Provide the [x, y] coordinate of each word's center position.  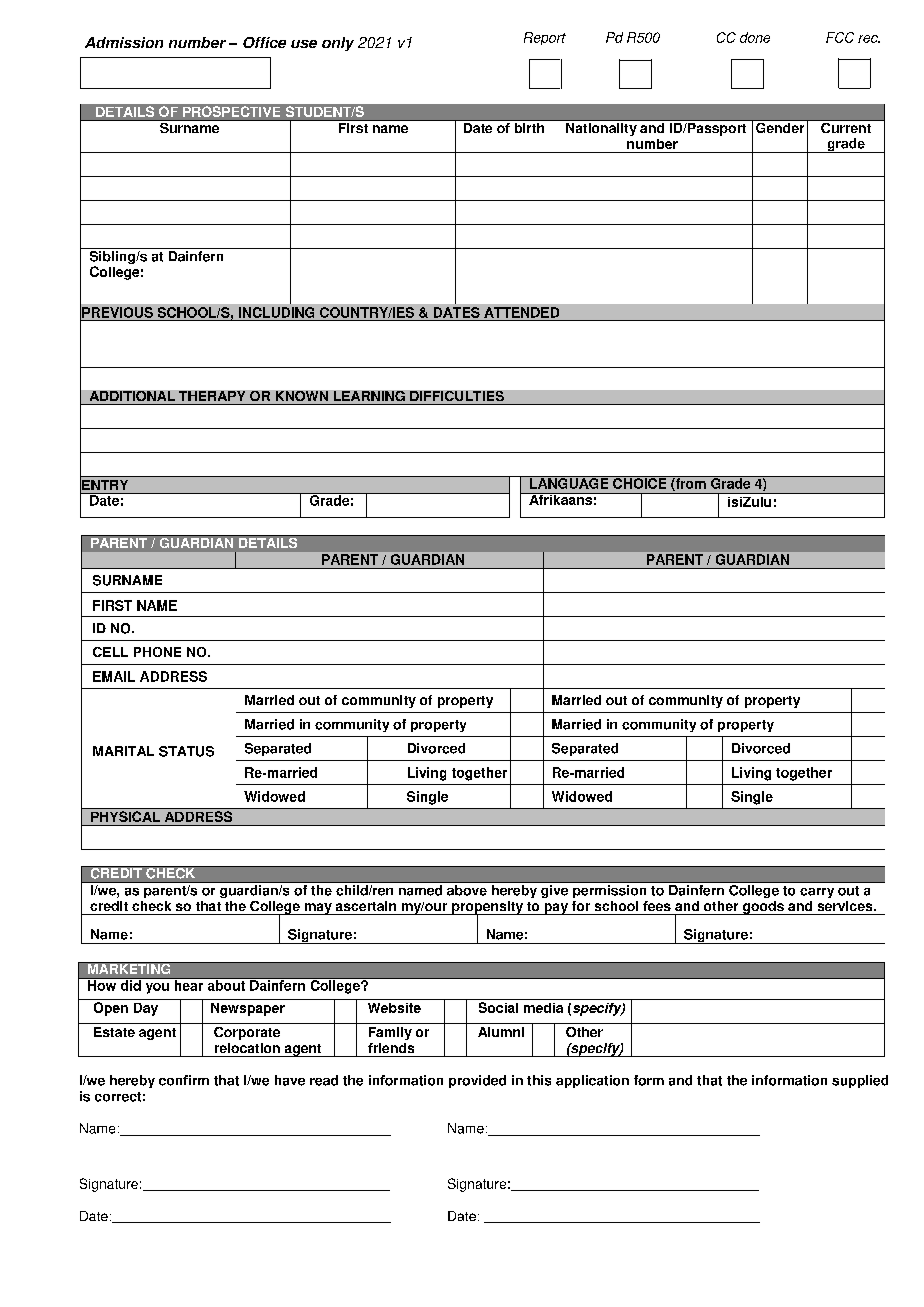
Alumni [501, 1032]
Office [264, 42]
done [755, 37]
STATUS [186, 751]
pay [556, 909]
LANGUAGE [569, 482]
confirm [184, 1080]
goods [763, 908]
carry [817, 893]
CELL [110, 652]
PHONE [157, 652]
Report [545, 38]
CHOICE [640, 482]
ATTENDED [521, 312]
